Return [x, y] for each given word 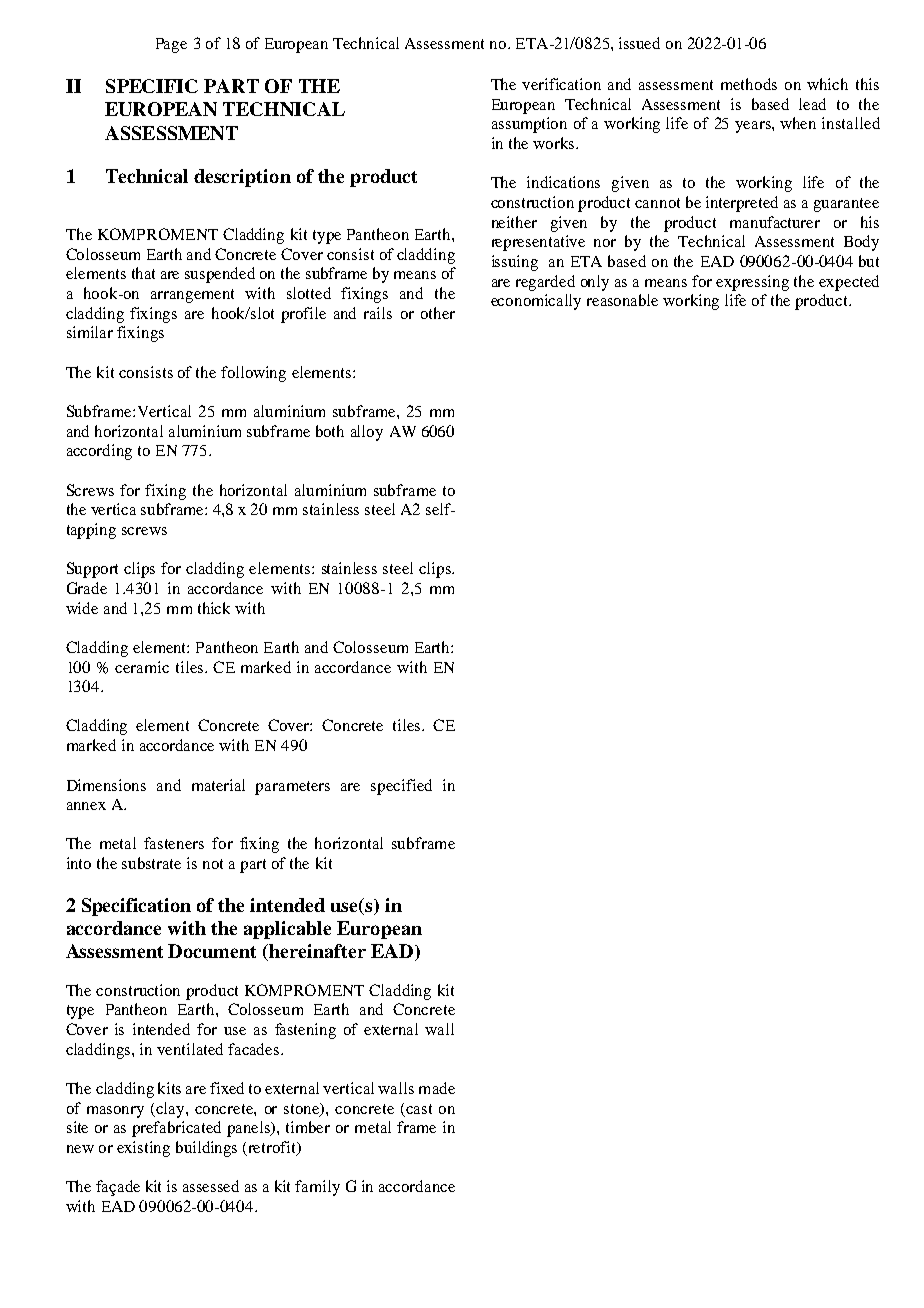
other [438, 313]
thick [214, 608]
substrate [151, 863]
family [317, 1188]
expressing [752, 283]
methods [749, 84]
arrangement [192, 296]
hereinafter [317, 951]
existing [143, 1149]
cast [419, 1109]
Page [171, 45]
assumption [529, 125]
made [437, 1088]
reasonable [622, 300]
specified [401, 787]
